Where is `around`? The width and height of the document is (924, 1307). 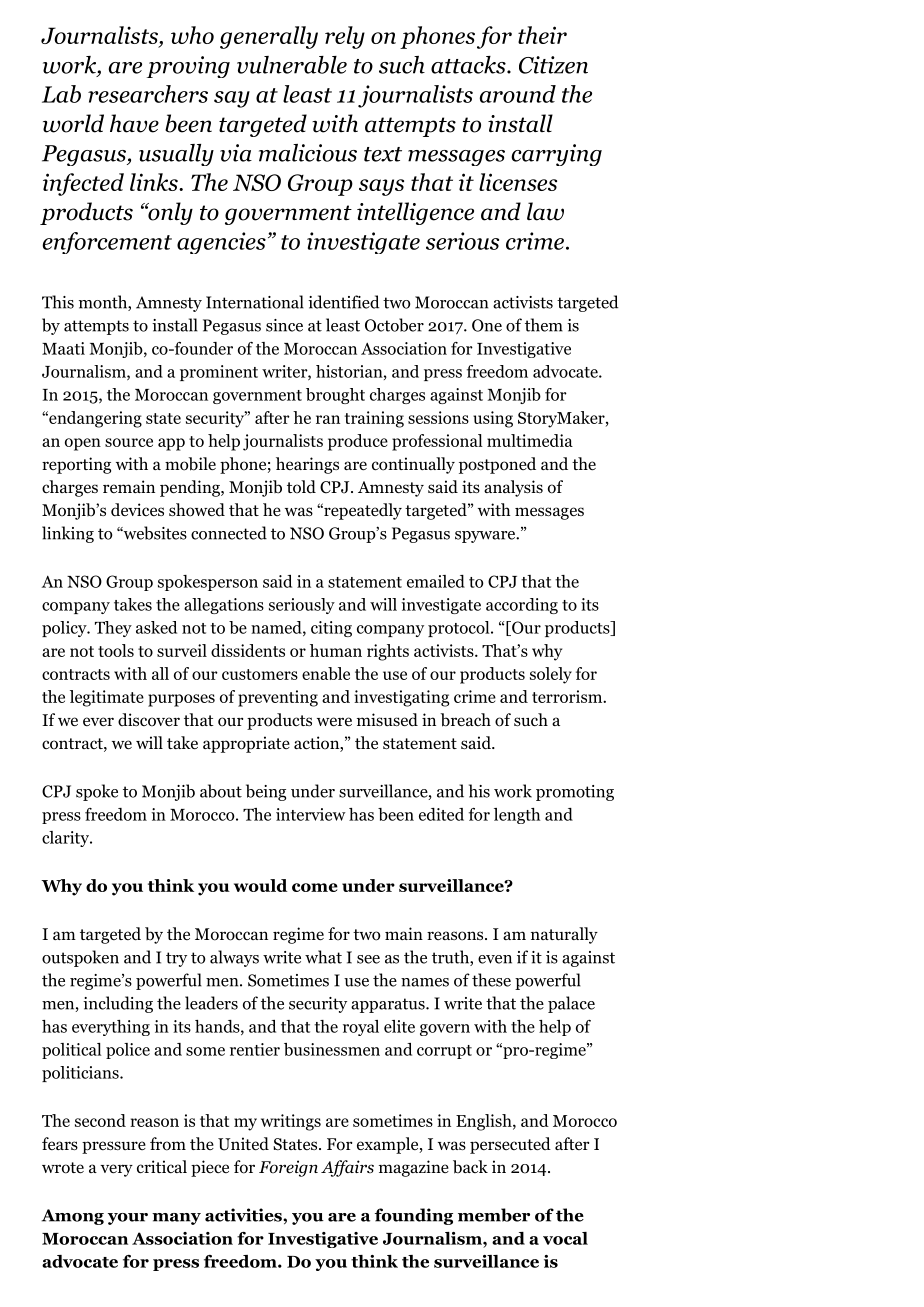 around is located at coordinates (518, 94).
